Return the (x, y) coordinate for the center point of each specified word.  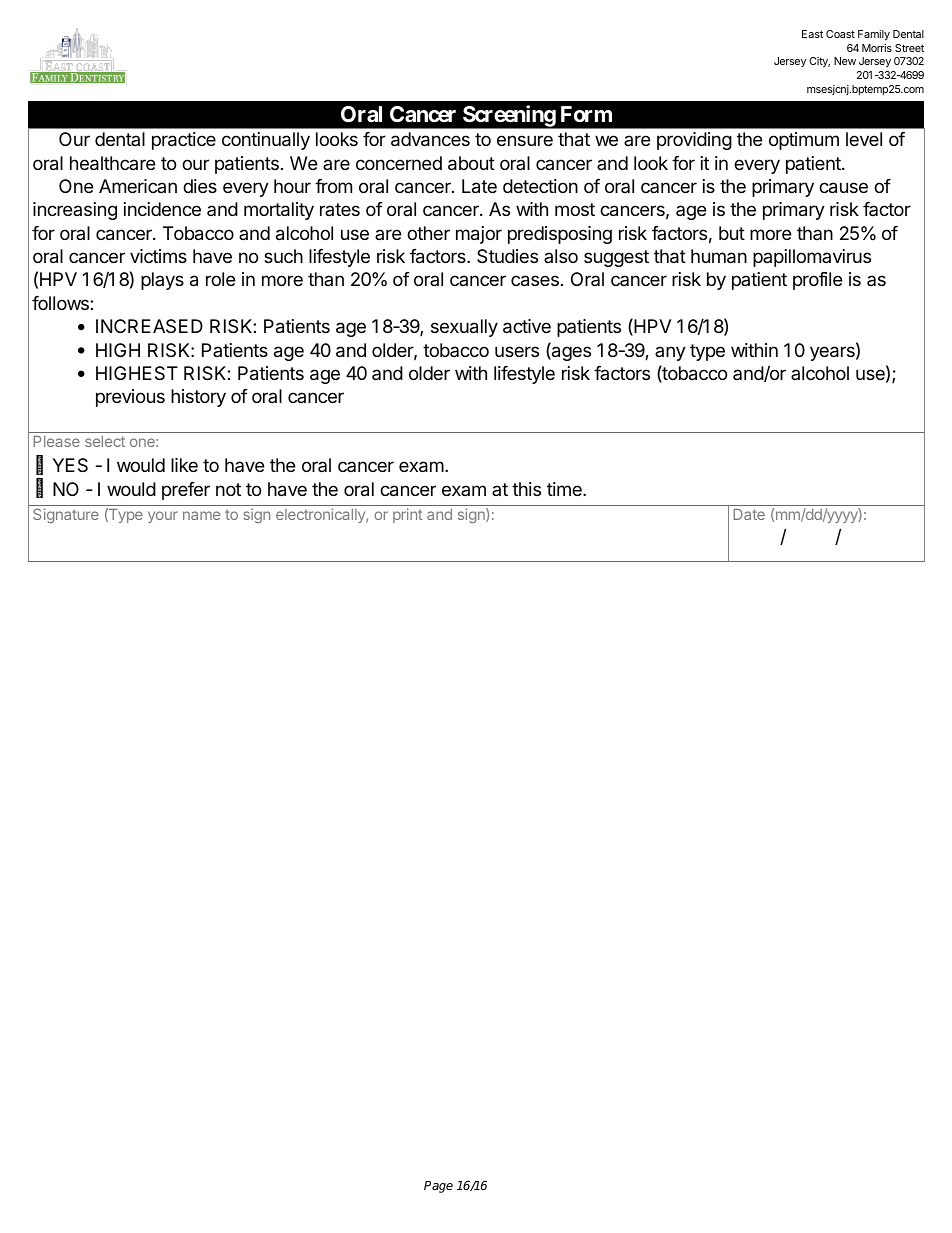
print (408, 515)
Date (749, 514)
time (565, 489)
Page (438, 1187)
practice (184, 141)
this (526, 489)
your (163, 517)
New (845, 61)
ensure (525, 140)
